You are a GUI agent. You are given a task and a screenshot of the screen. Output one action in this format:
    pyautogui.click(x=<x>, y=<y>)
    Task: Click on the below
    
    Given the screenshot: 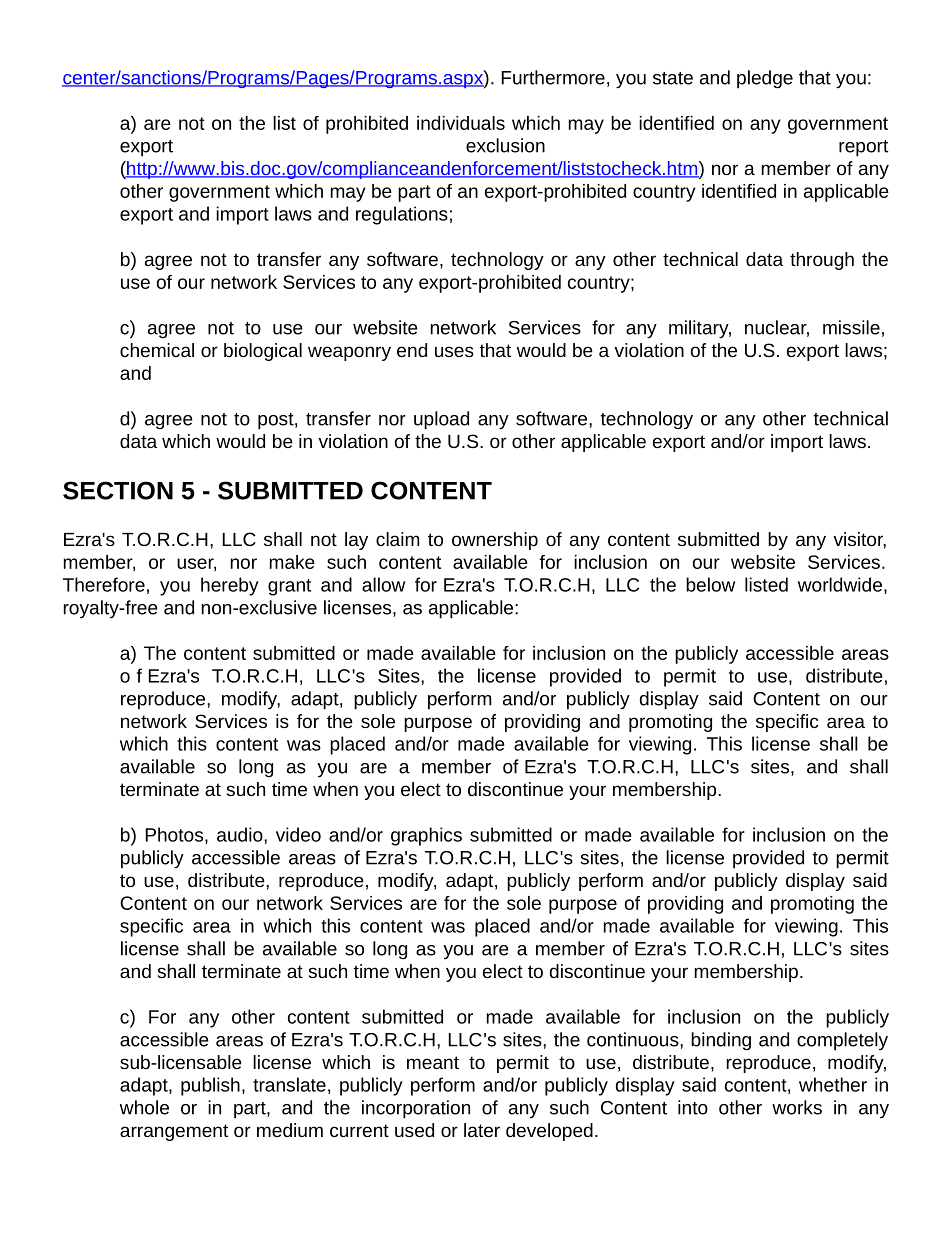 What is the action you would take?
    pyautogui.click(x=710, y=584)
